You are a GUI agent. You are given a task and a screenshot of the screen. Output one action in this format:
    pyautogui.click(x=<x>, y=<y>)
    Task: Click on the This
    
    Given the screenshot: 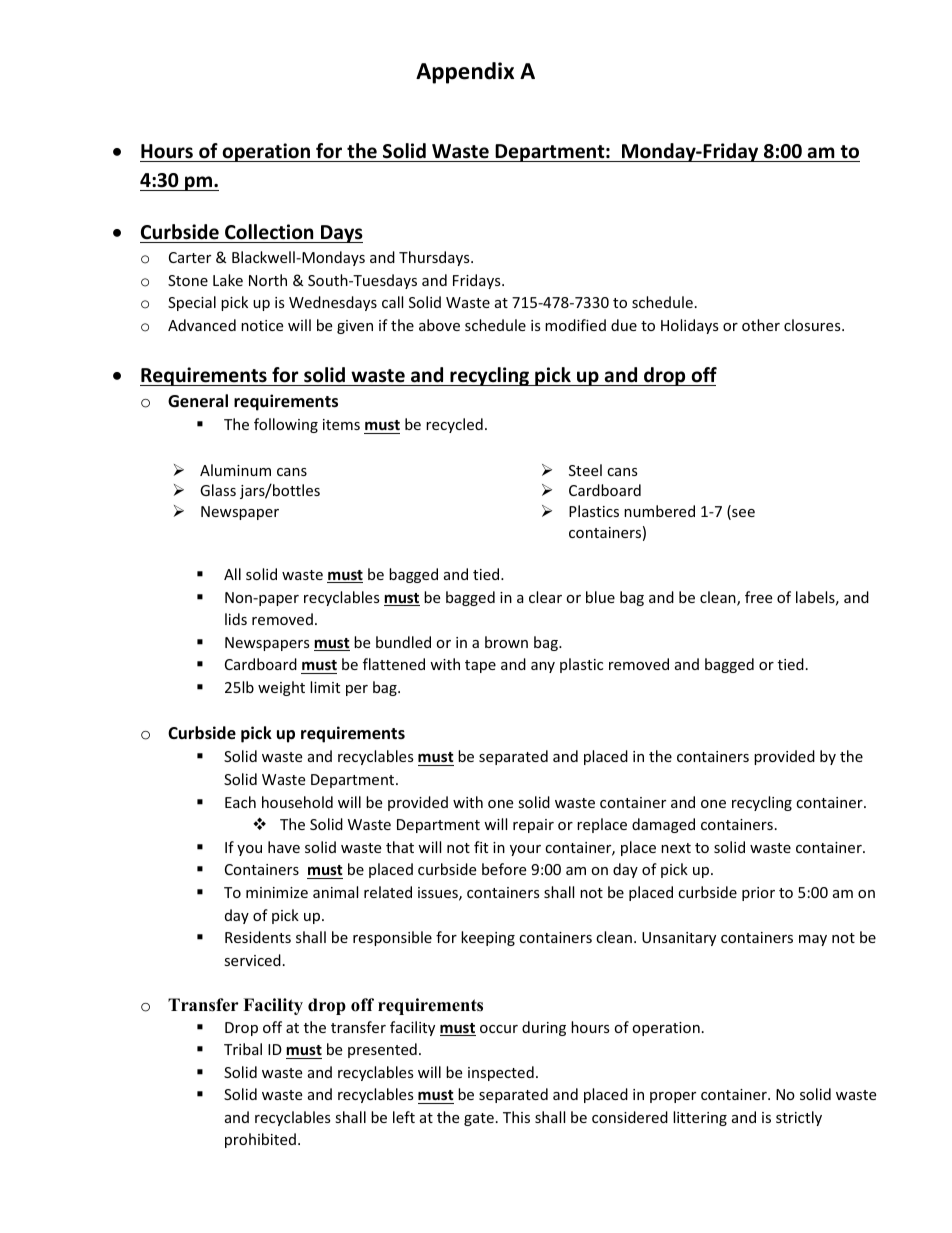 What is the action you would take?
    pyautogui.click(x=516, y=1117)
